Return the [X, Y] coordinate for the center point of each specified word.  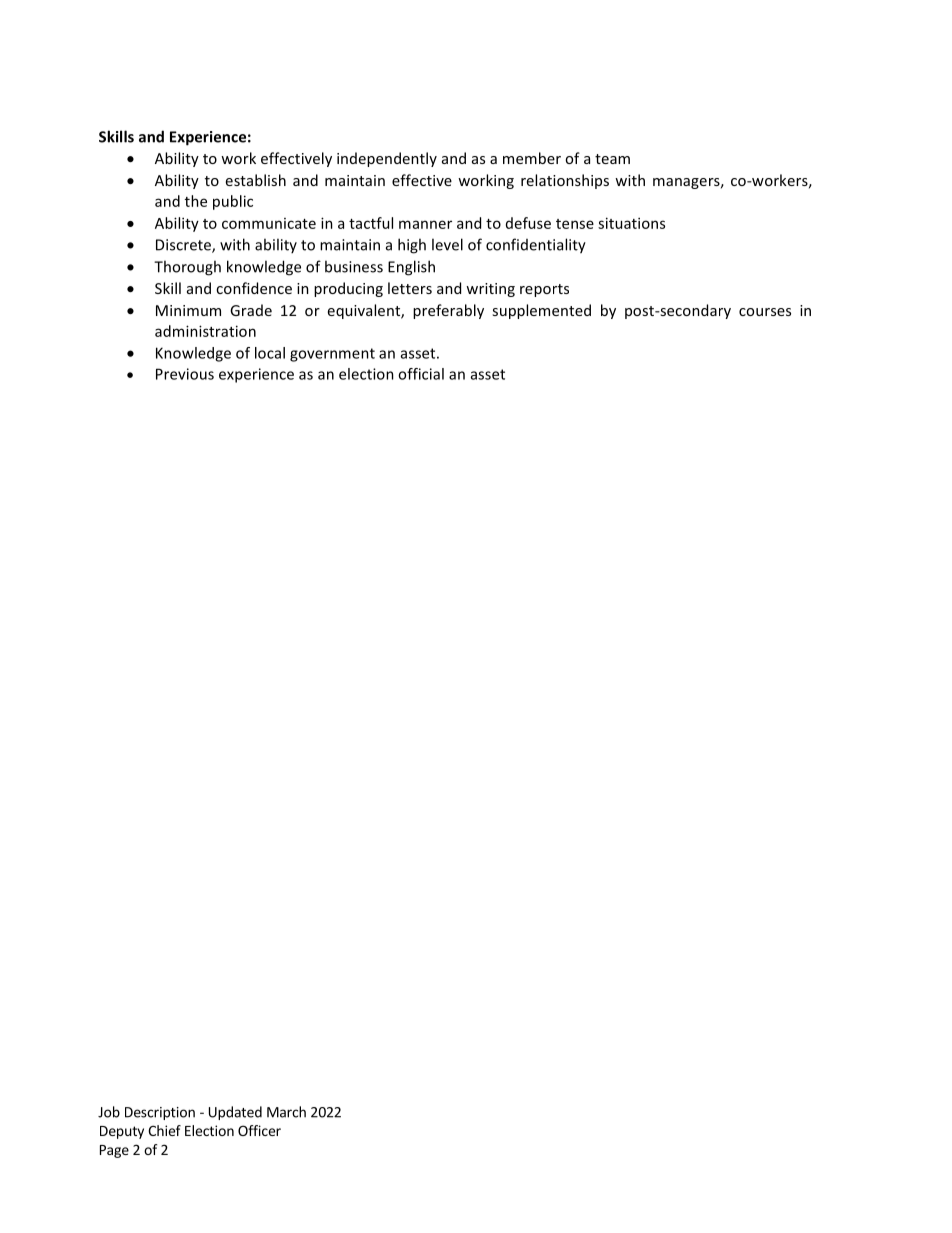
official [421, 374]
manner [425, 224]
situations [631, 223]
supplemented [541, 311]
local [270, 353]
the [196, 201]
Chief [164, 1130]
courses [765, 312]
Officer [259, 1130]
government [332, 355]
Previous [185, 374]
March [286, 1112]
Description [160, 1113]
